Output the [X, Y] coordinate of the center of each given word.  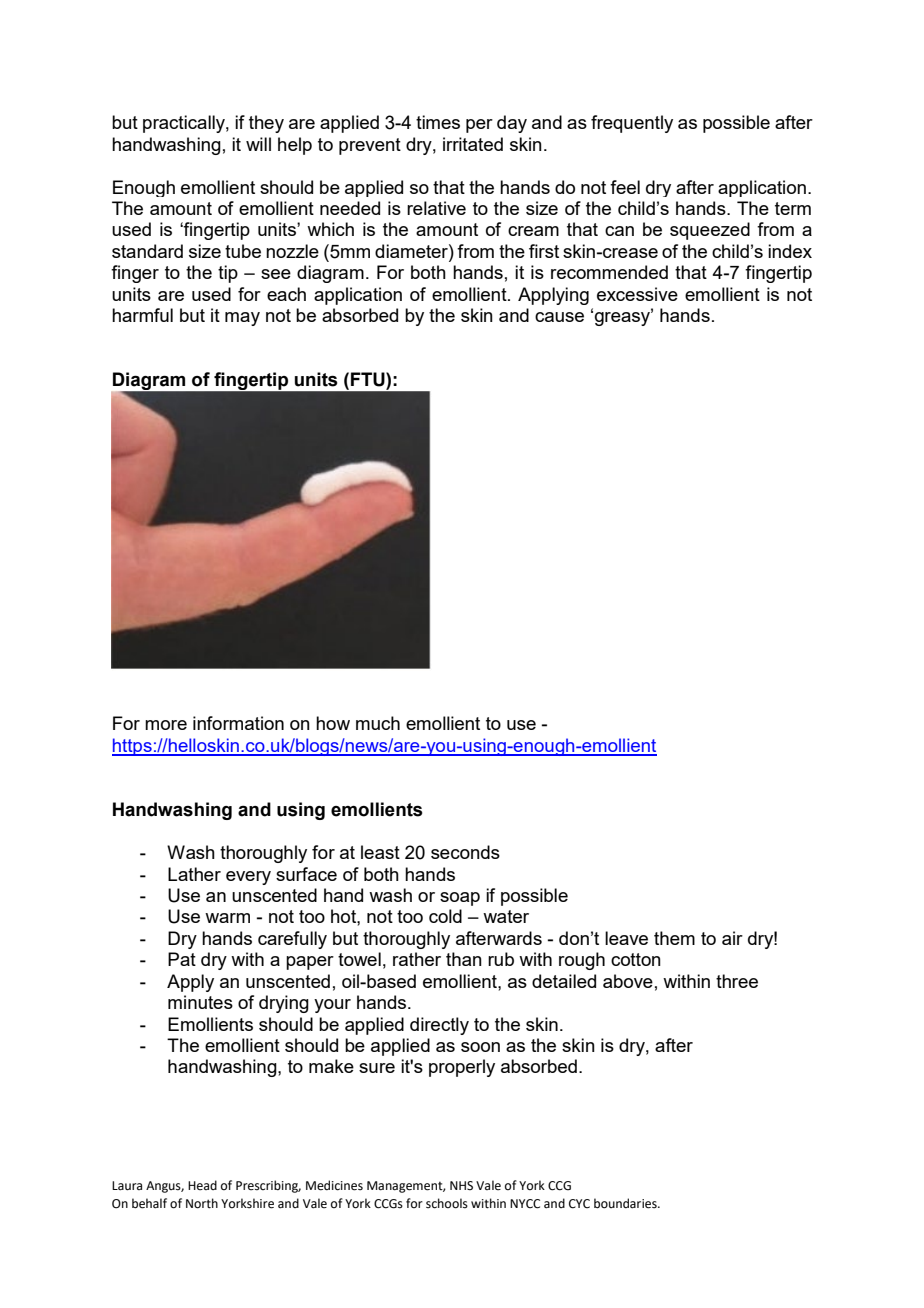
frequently [632, 124]
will [258, 144]
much [378, 723]
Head [202, 1185]
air [732, 938]
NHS [461, 1186]
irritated [473, 144]
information [238, 723]
